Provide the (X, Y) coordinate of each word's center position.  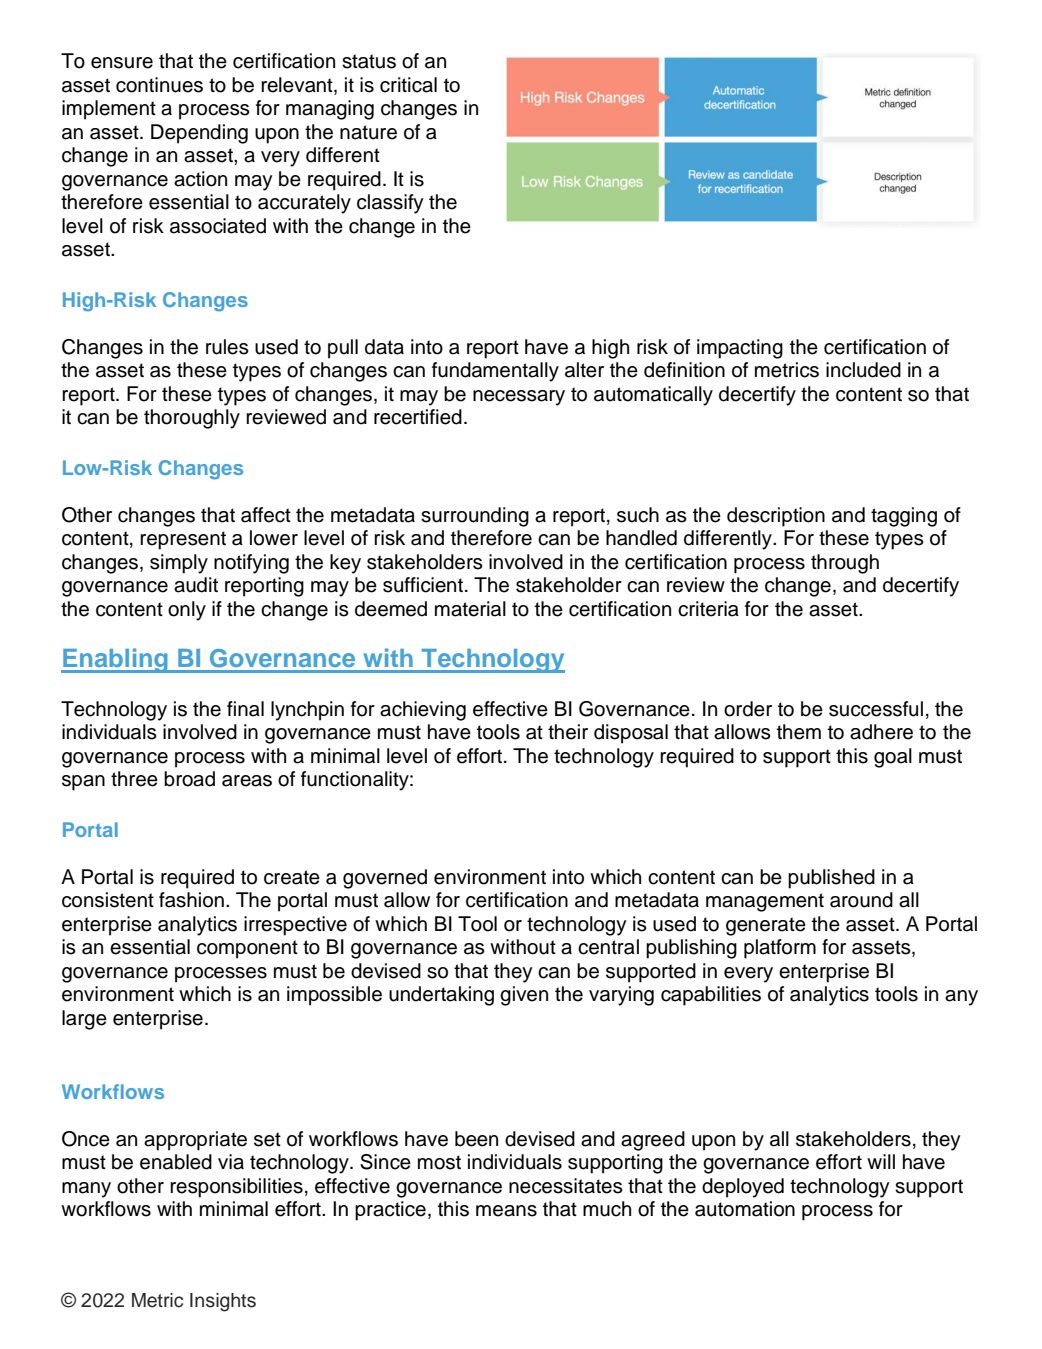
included (863, 370)
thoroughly (192, 419)
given (524, 996)
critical (408, 85)
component (247, 949)
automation (745, 1209)
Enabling (115, 660)
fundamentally (495, 372)
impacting (740, 349)
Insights (223, 1302)
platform (780, 949)
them (799, 732)
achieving (423, 711)
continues (159, 85)
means (506, 1211)
